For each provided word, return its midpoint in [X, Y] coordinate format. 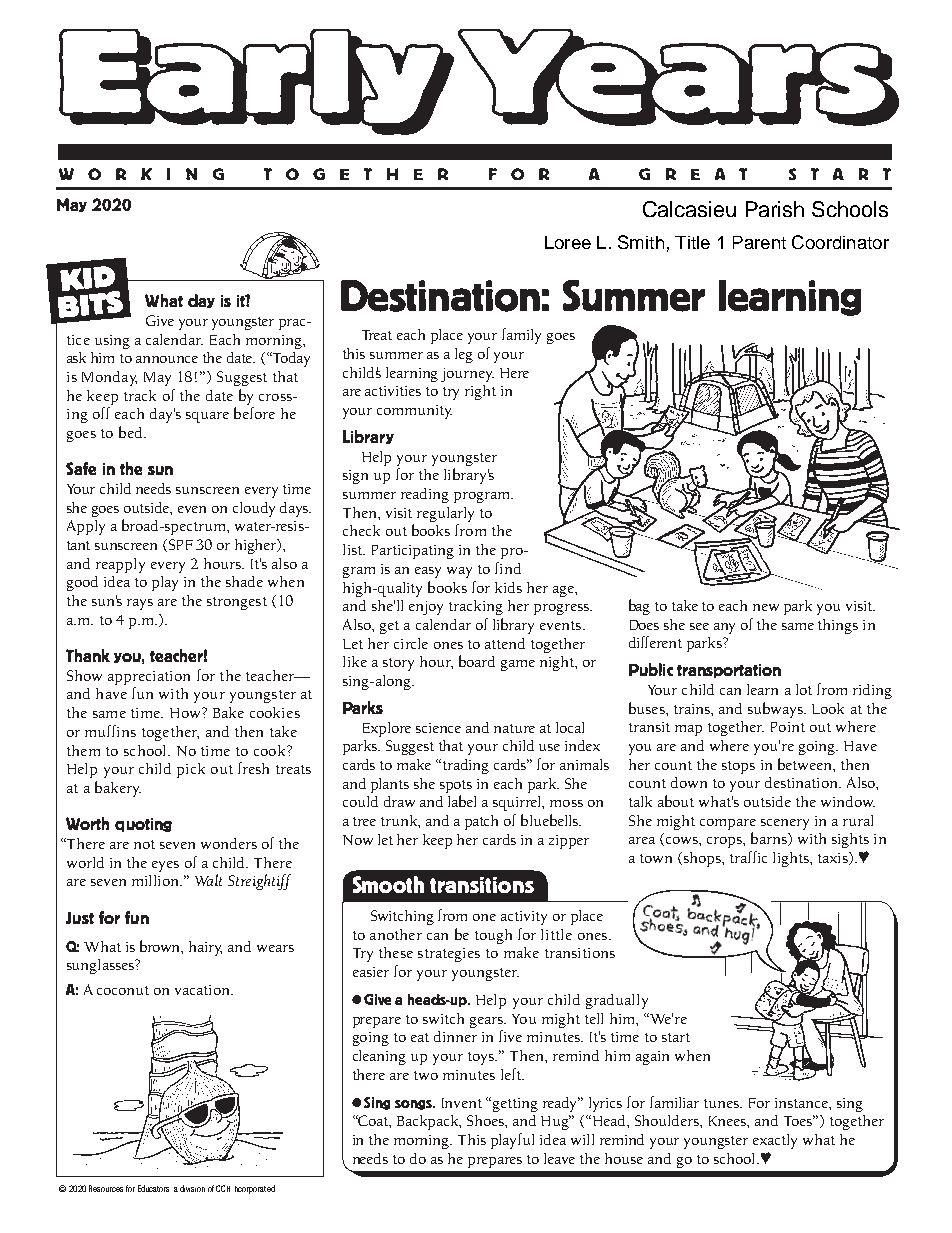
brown [161, 947]
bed [132, 432]
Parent [759, 242]
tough [493, 936]
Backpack [429, 1122]
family [521, 336]
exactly [775, 1141]
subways [776, 710]
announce [167, 359]
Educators [153, 1188]
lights [792, 859]
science [438, 728]
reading [425, 495]
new [766, 607]
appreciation [149, 678]
